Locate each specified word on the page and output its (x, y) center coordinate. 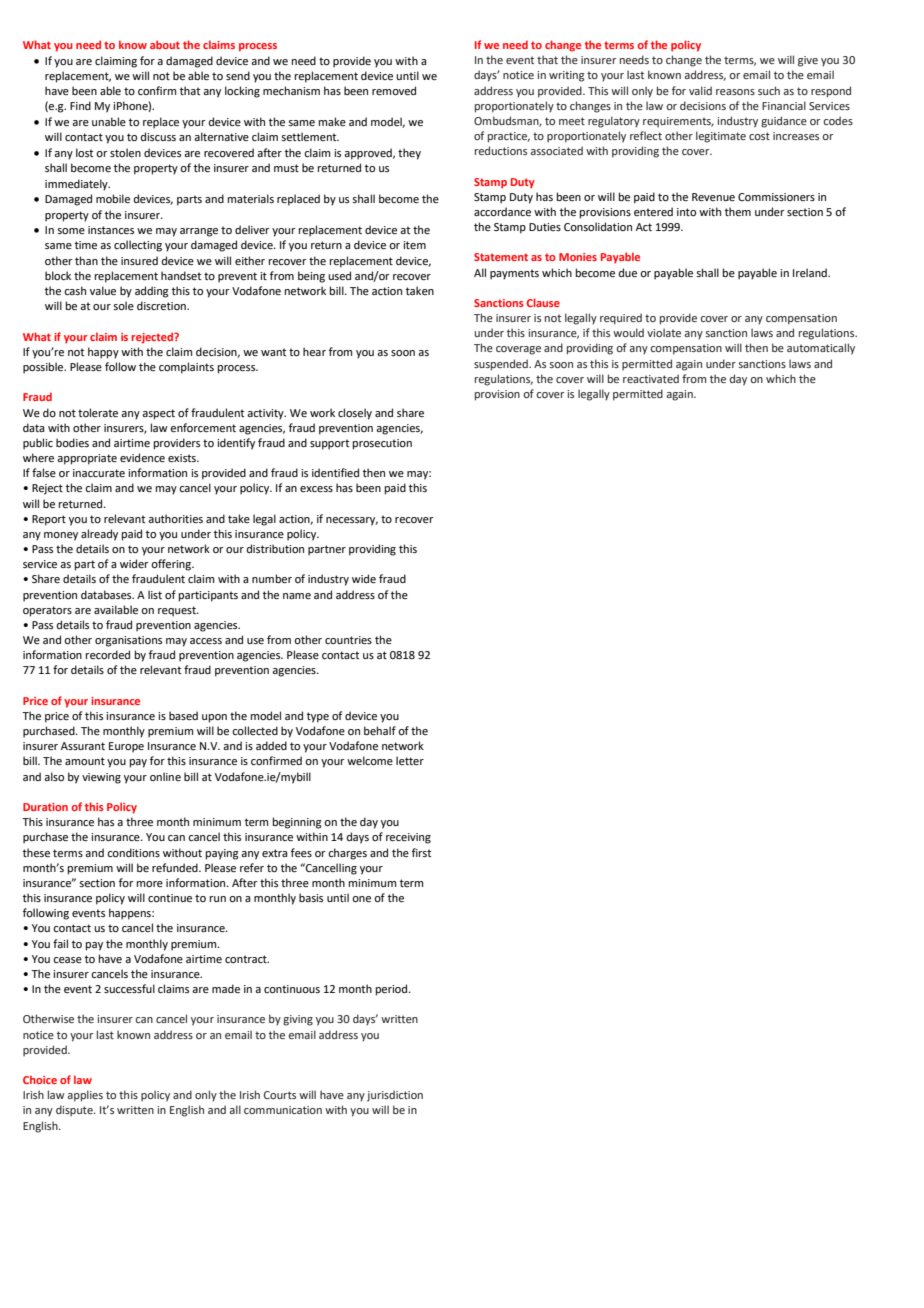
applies (85, 1096)
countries (348, 640)
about (165, 44)
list (155, 594)
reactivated (651, 378)
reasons (735, 92)
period (393, 990)
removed (394, 90)
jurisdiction (395, 1096)
